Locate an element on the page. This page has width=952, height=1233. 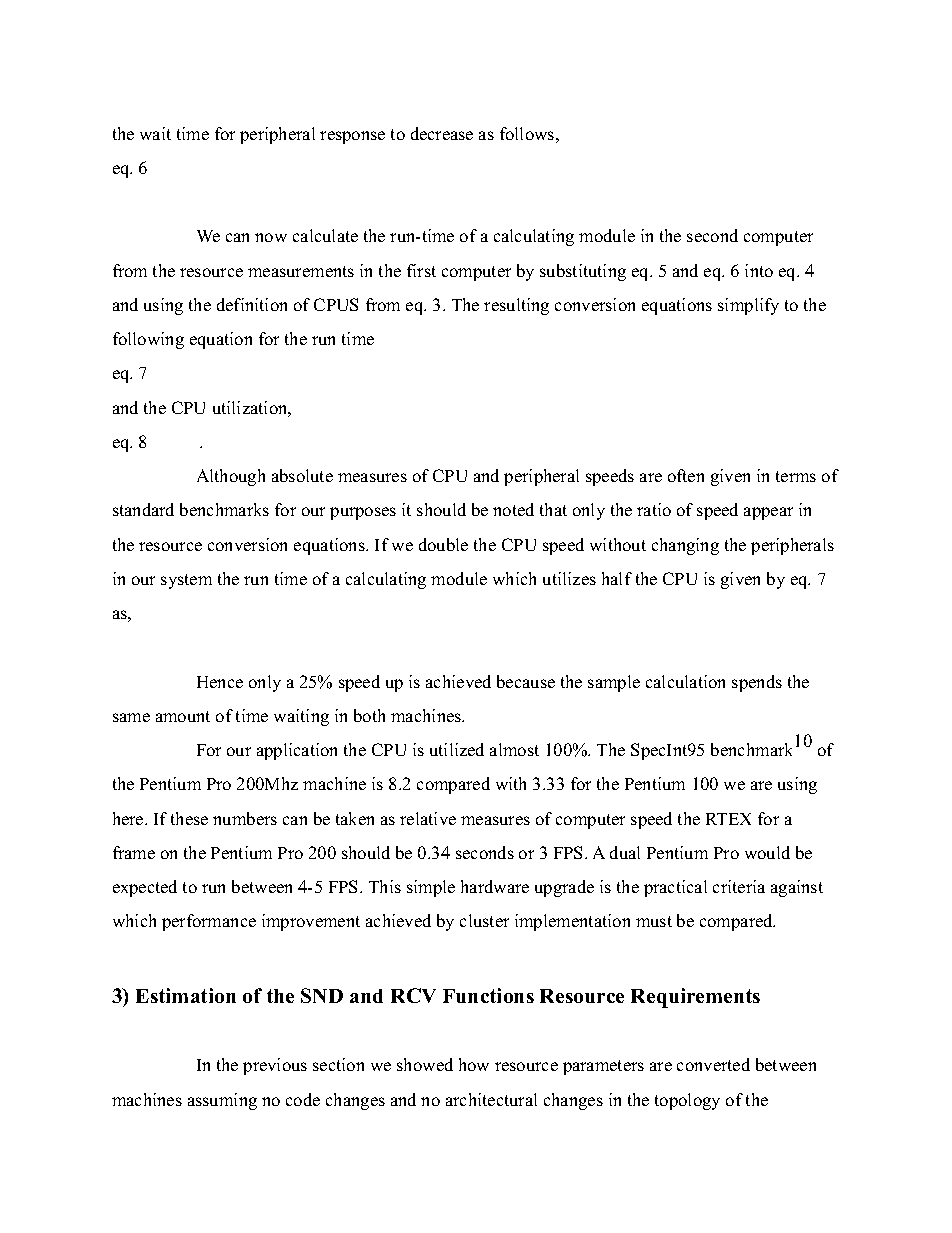
spends is located at coordinates (757, 683).
